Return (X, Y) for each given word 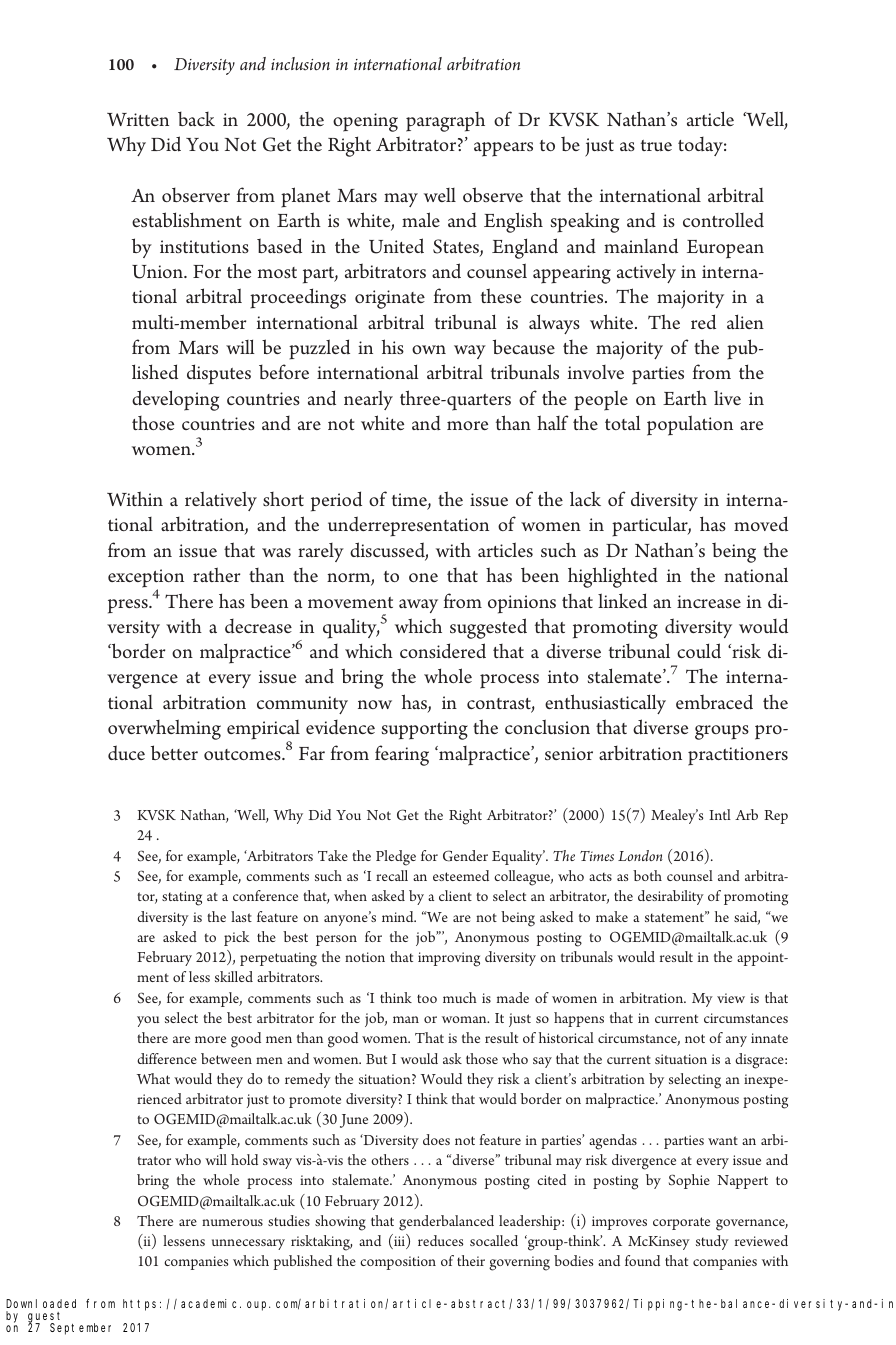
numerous (232, 1222)
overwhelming (164, 729)
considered (443, 651)
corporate (681, 1223)
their (471, 1260)
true (656, 145)
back (196, 118)
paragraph (445, 122)
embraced (714, 702)
